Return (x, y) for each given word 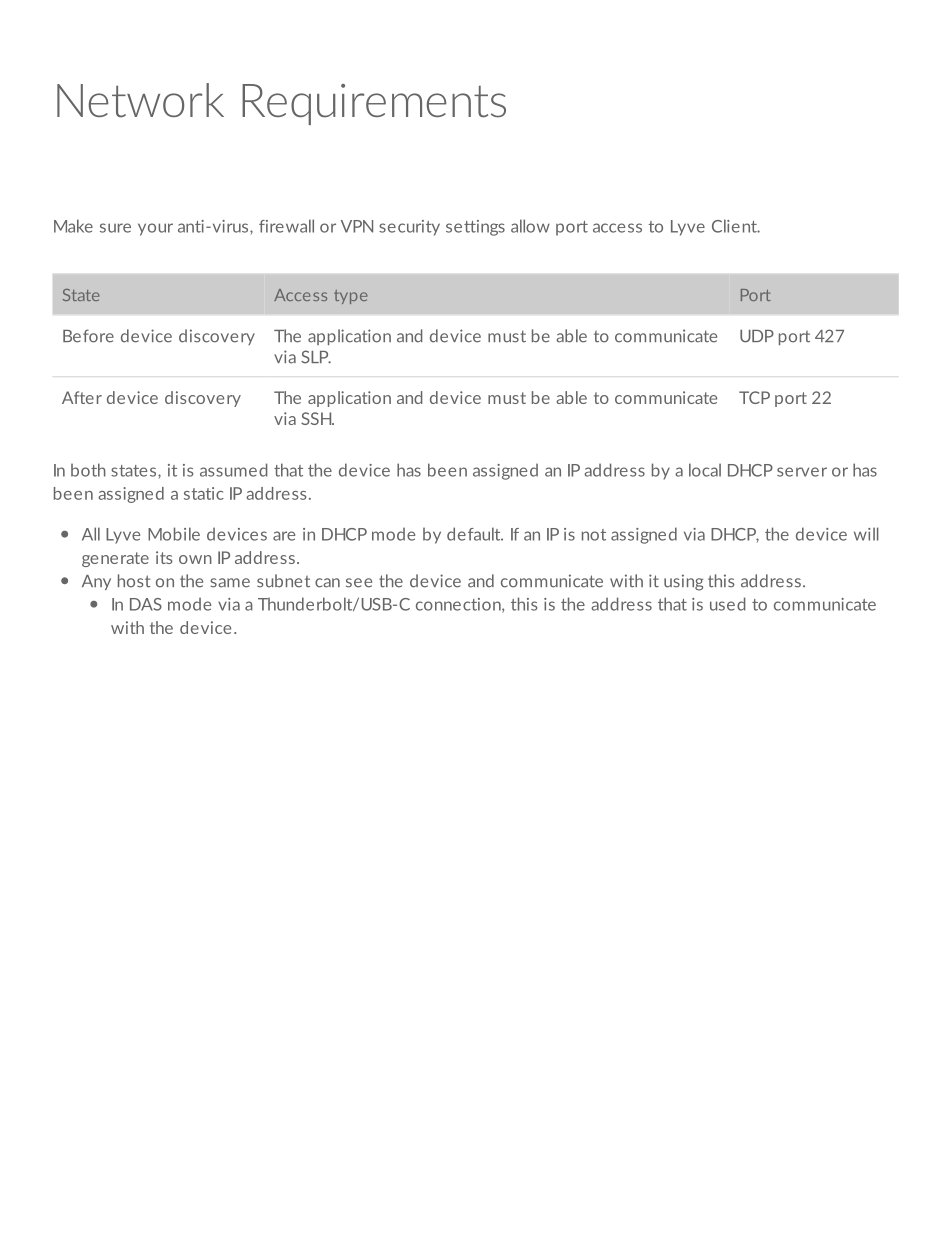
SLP (316, 357)
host (134, 581)
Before (88, 336)
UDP (757, 336)
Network (140, 100)
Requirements (374, 104)
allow (530, 226)
